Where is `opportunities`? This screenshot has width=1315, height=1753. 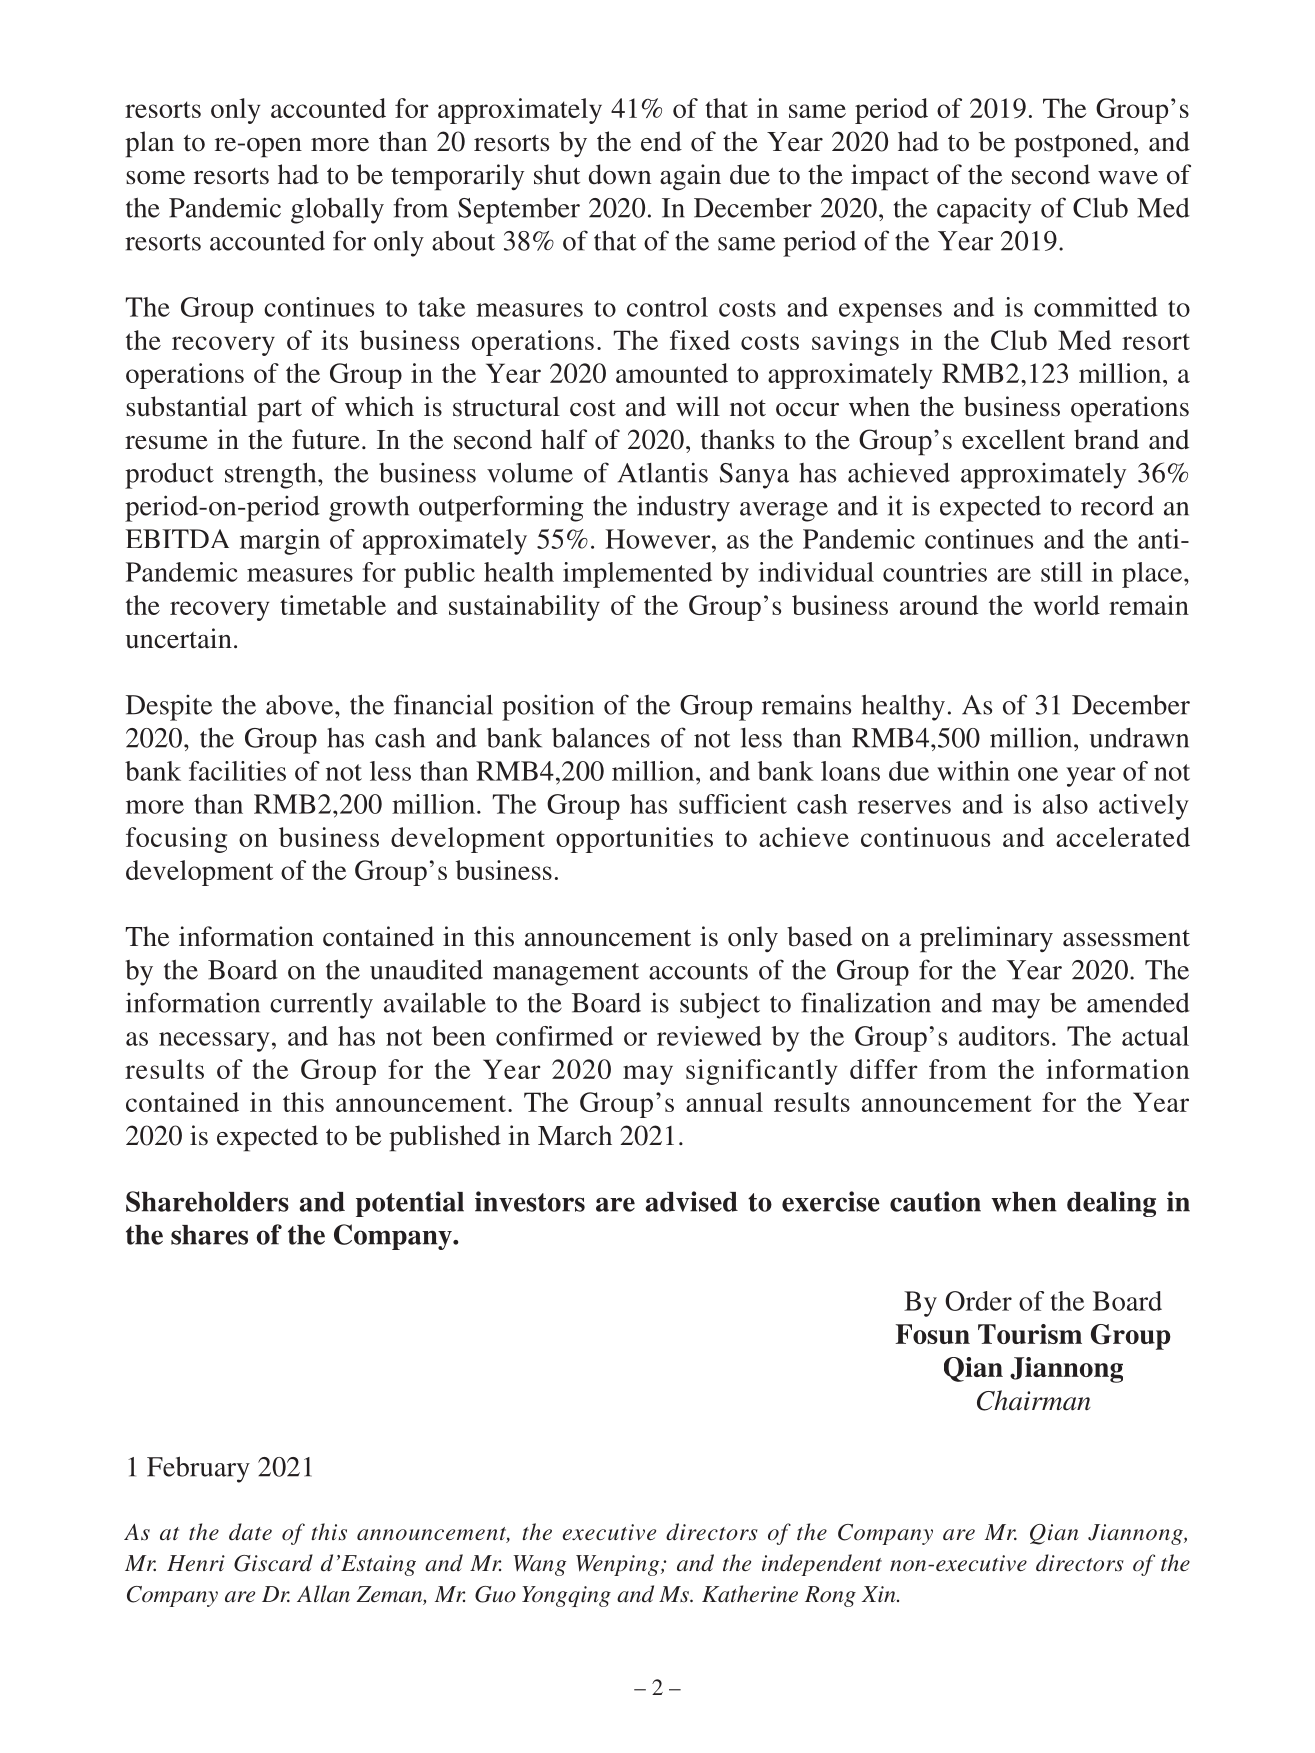
opportunities is located at coordinates (634, 840).
